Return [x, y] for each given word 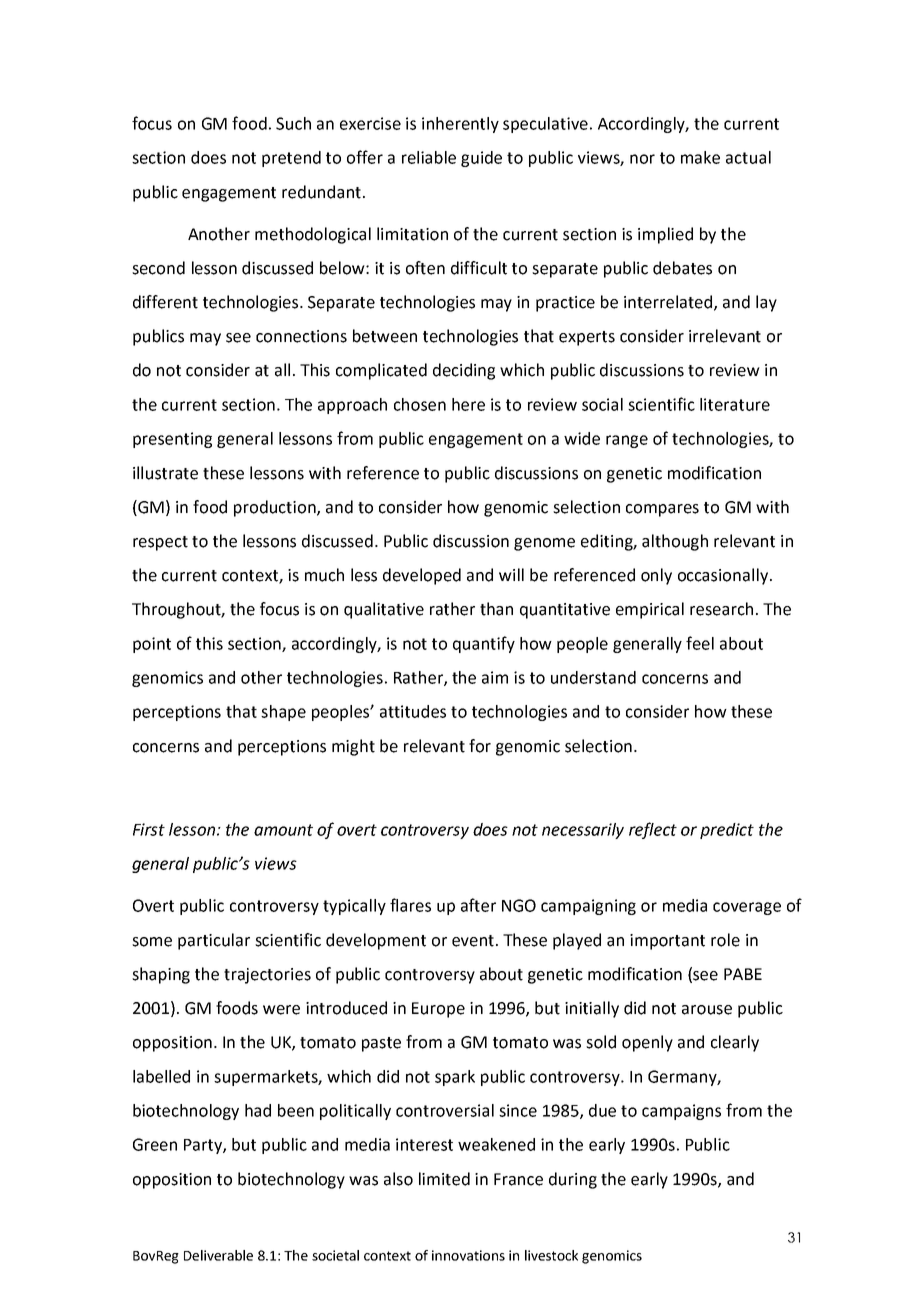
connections [301, 336]
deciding [464, 371]
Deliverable [218, 1255]
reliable [429, 157]
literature [735, 404]
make [700, 157]
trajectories [267, 976]
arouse [707, 1010]
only [656, 576]
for [480, 746]
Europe [438, 1010]
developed [422, 576]
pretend [291, 159]
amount [283, 830]
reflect [653, 830]
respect [160, 543]
